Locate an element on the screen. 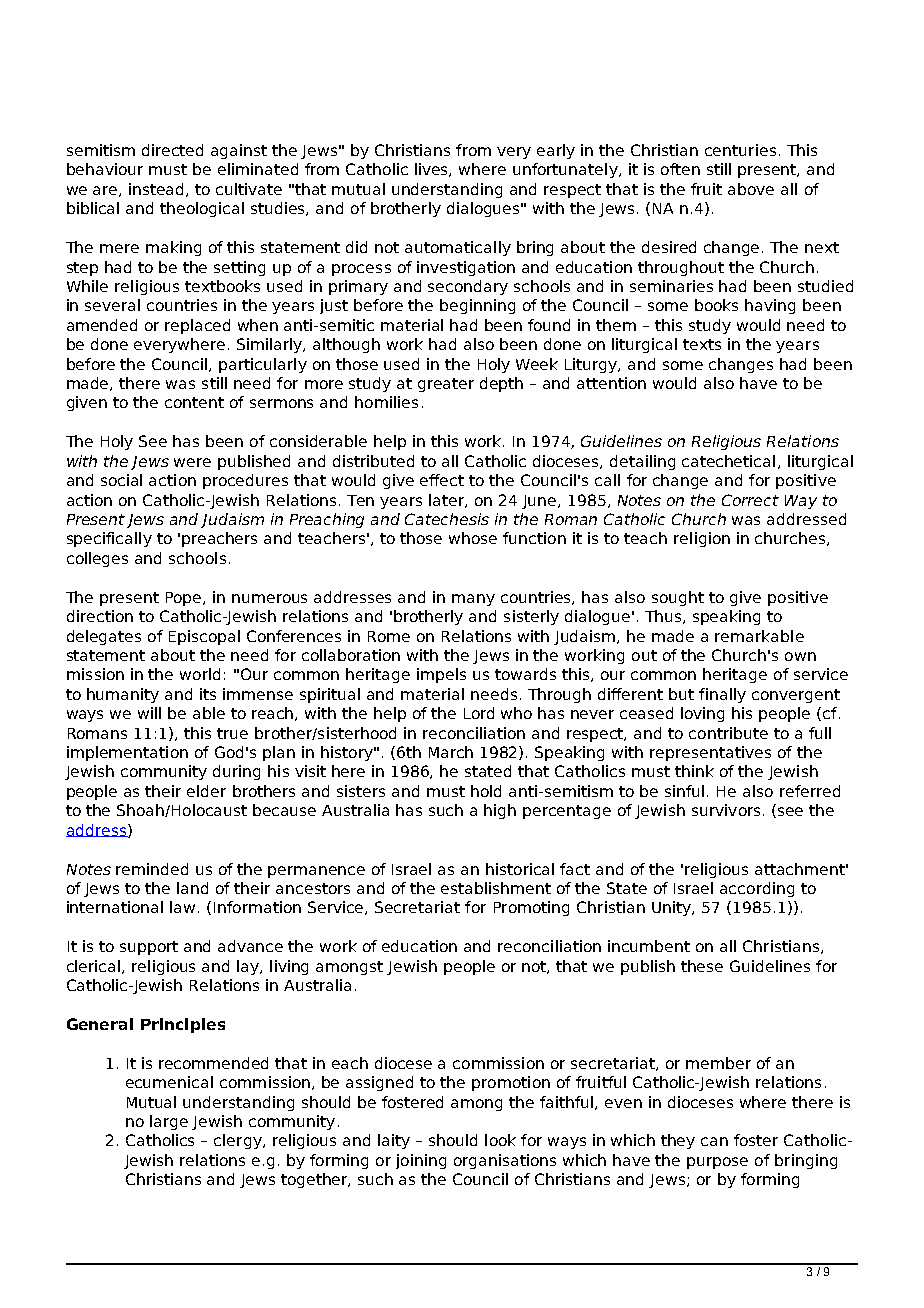 The width and height of the screenshot is (924, 1308). instead is located at coordinates (158, 190).
